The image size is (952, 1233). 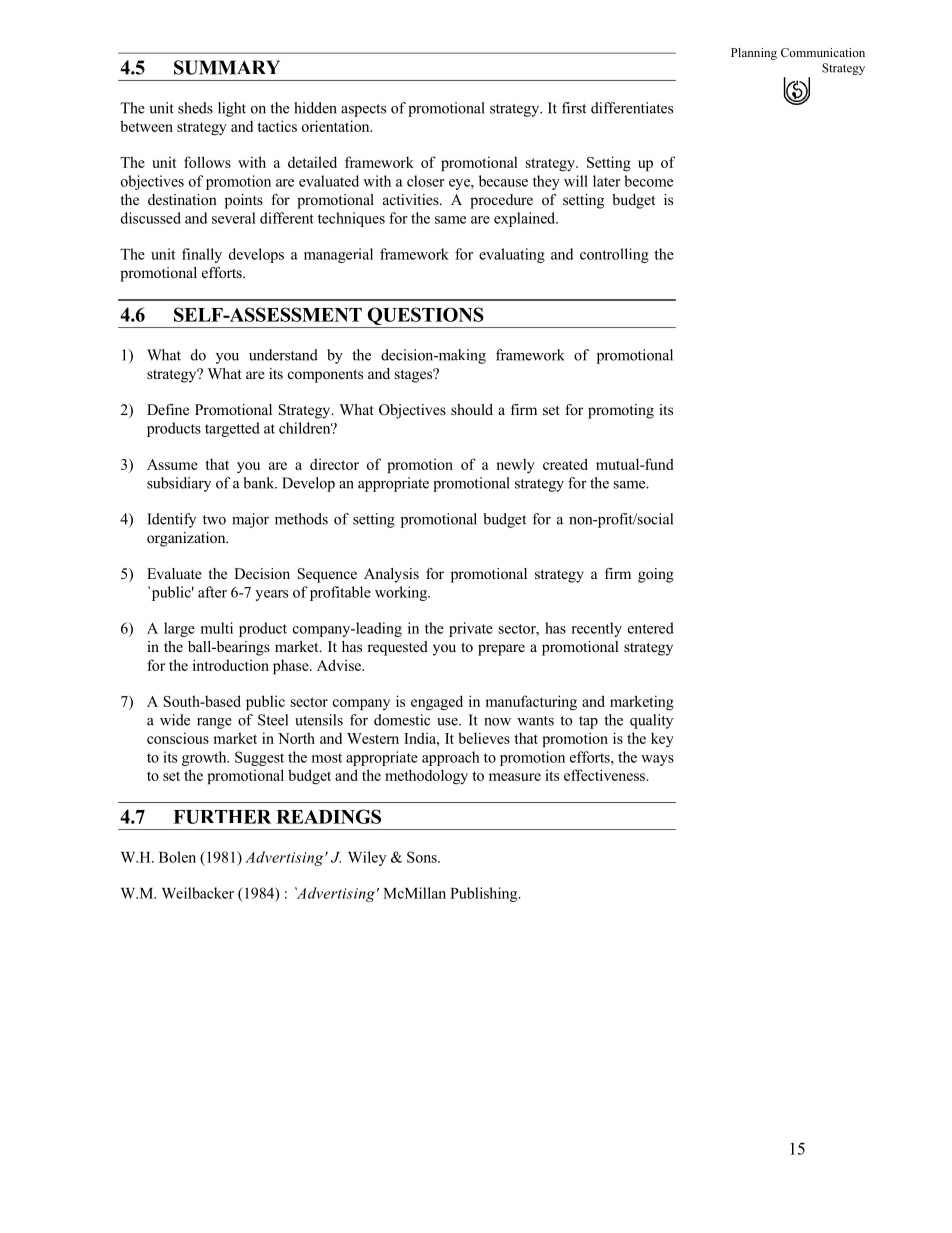 What do you see at coordinates (574, 108) in the screenshot?
I see `first` at bounding box center [574, 108].
